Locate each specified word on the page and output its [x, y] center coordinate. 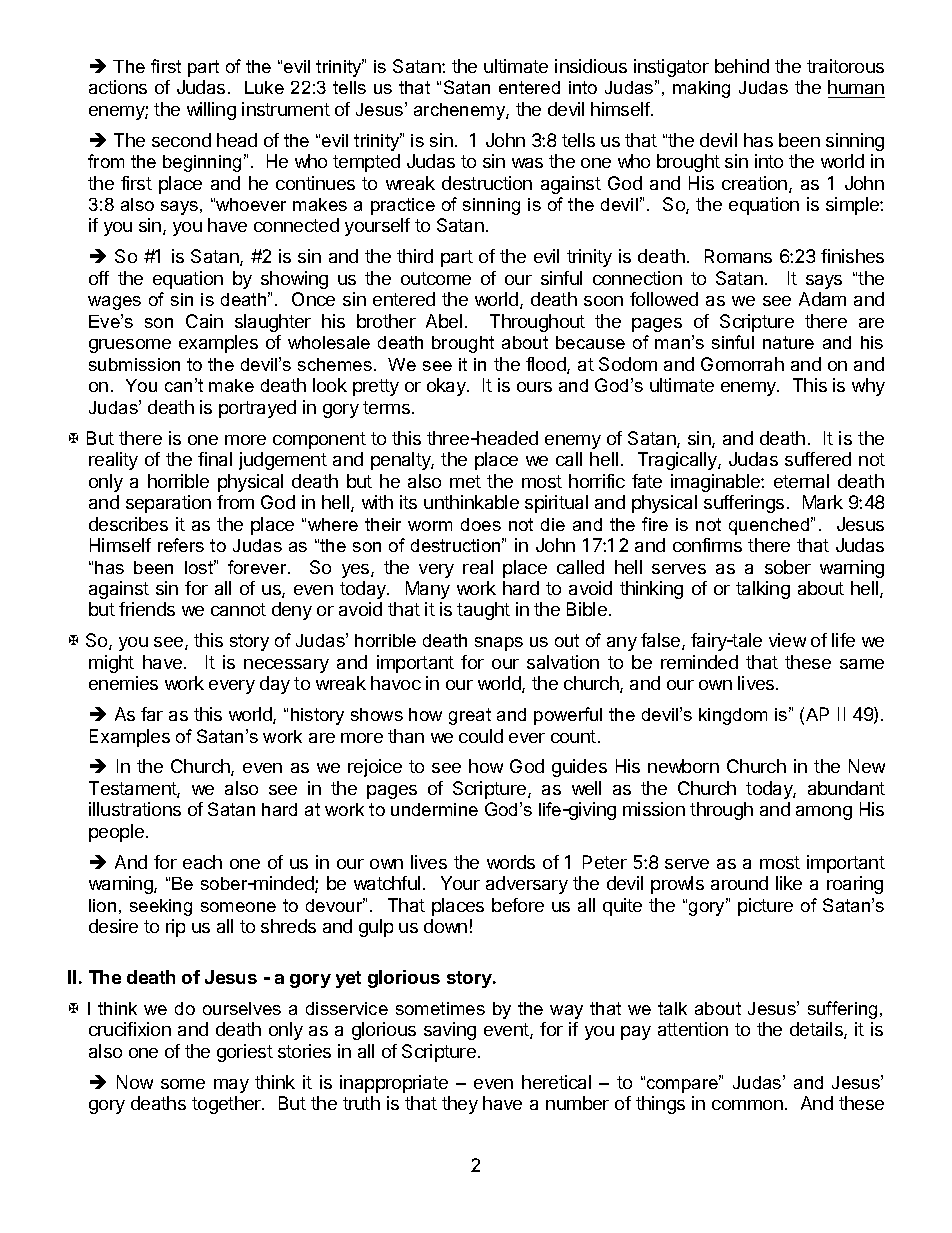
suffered [818, 459]
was [527, 163]
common [747, 1105]
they [460, 1105]
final [215, 459]
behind [742, 66]
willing [211, 111]
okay [447, 387]
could [481, 736]
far [152, 714]
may [231, 1086]
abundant [846, 788]
